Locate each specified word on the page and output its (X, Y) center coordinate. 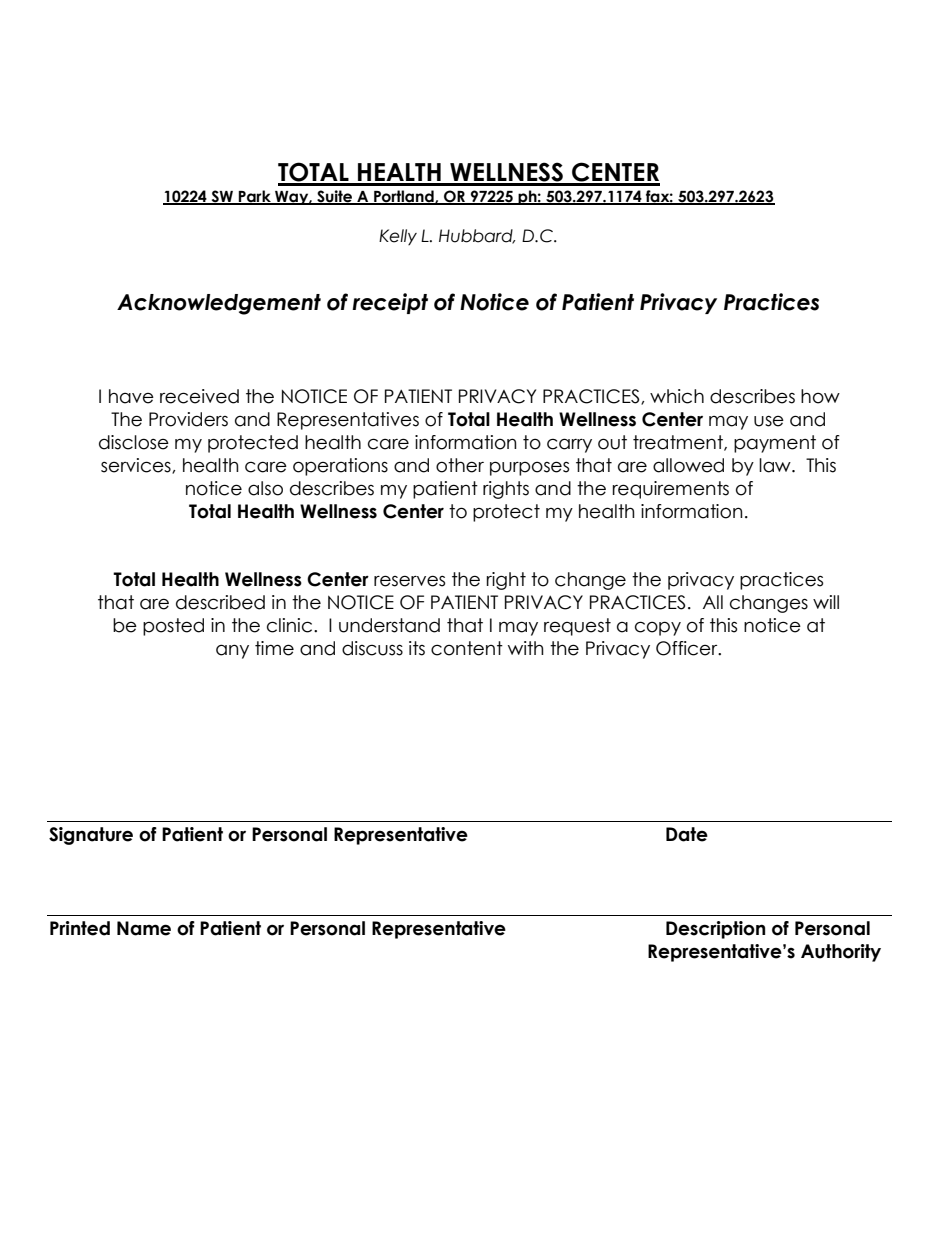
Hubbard (477, 236)
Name (144, 928)
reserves (409, 581)
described (220, 602)
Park (255, 197)
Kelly (398, 237)
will (826, 602)
